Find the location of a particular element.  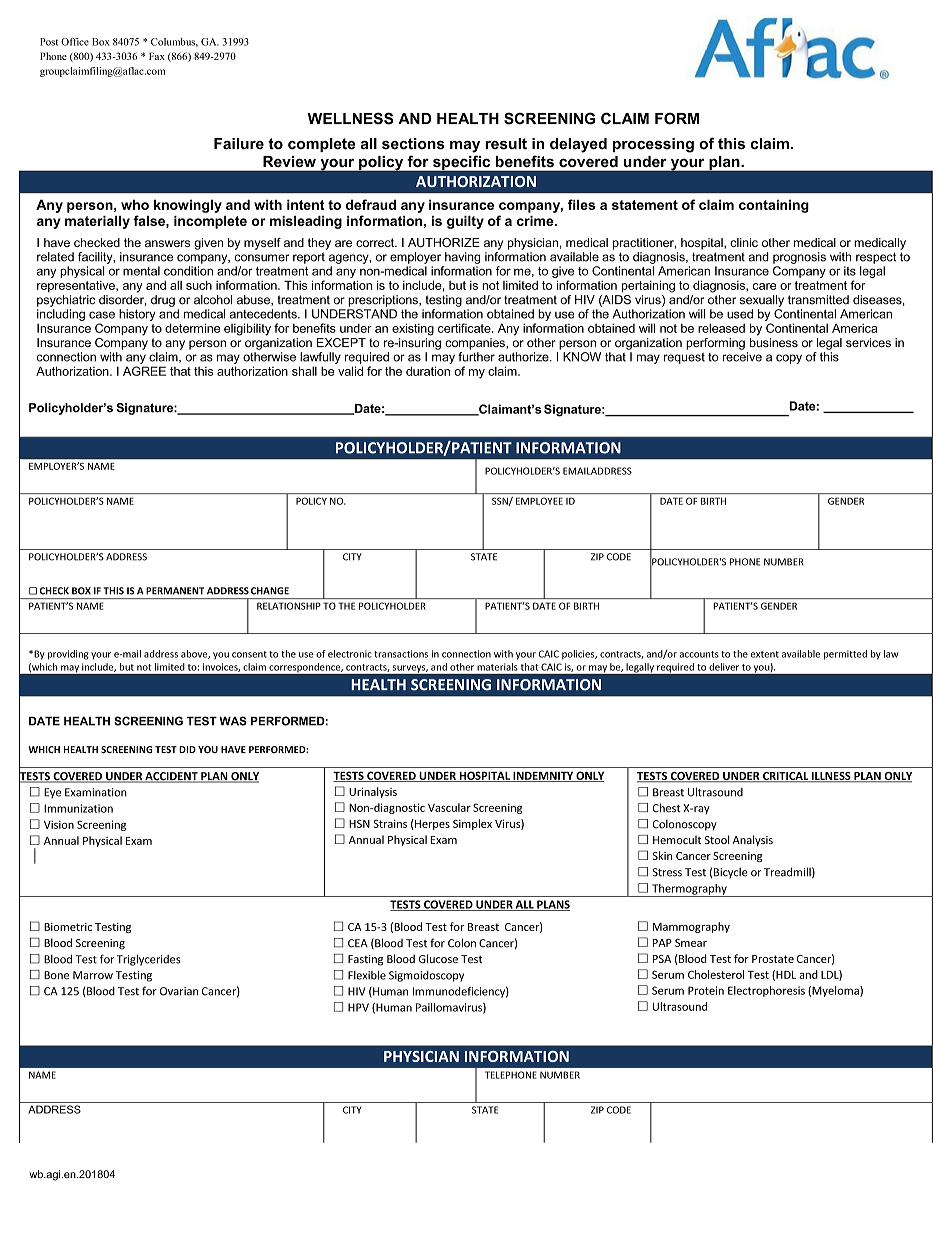

EMPLOYEE is located at coordinates (539, 501).
